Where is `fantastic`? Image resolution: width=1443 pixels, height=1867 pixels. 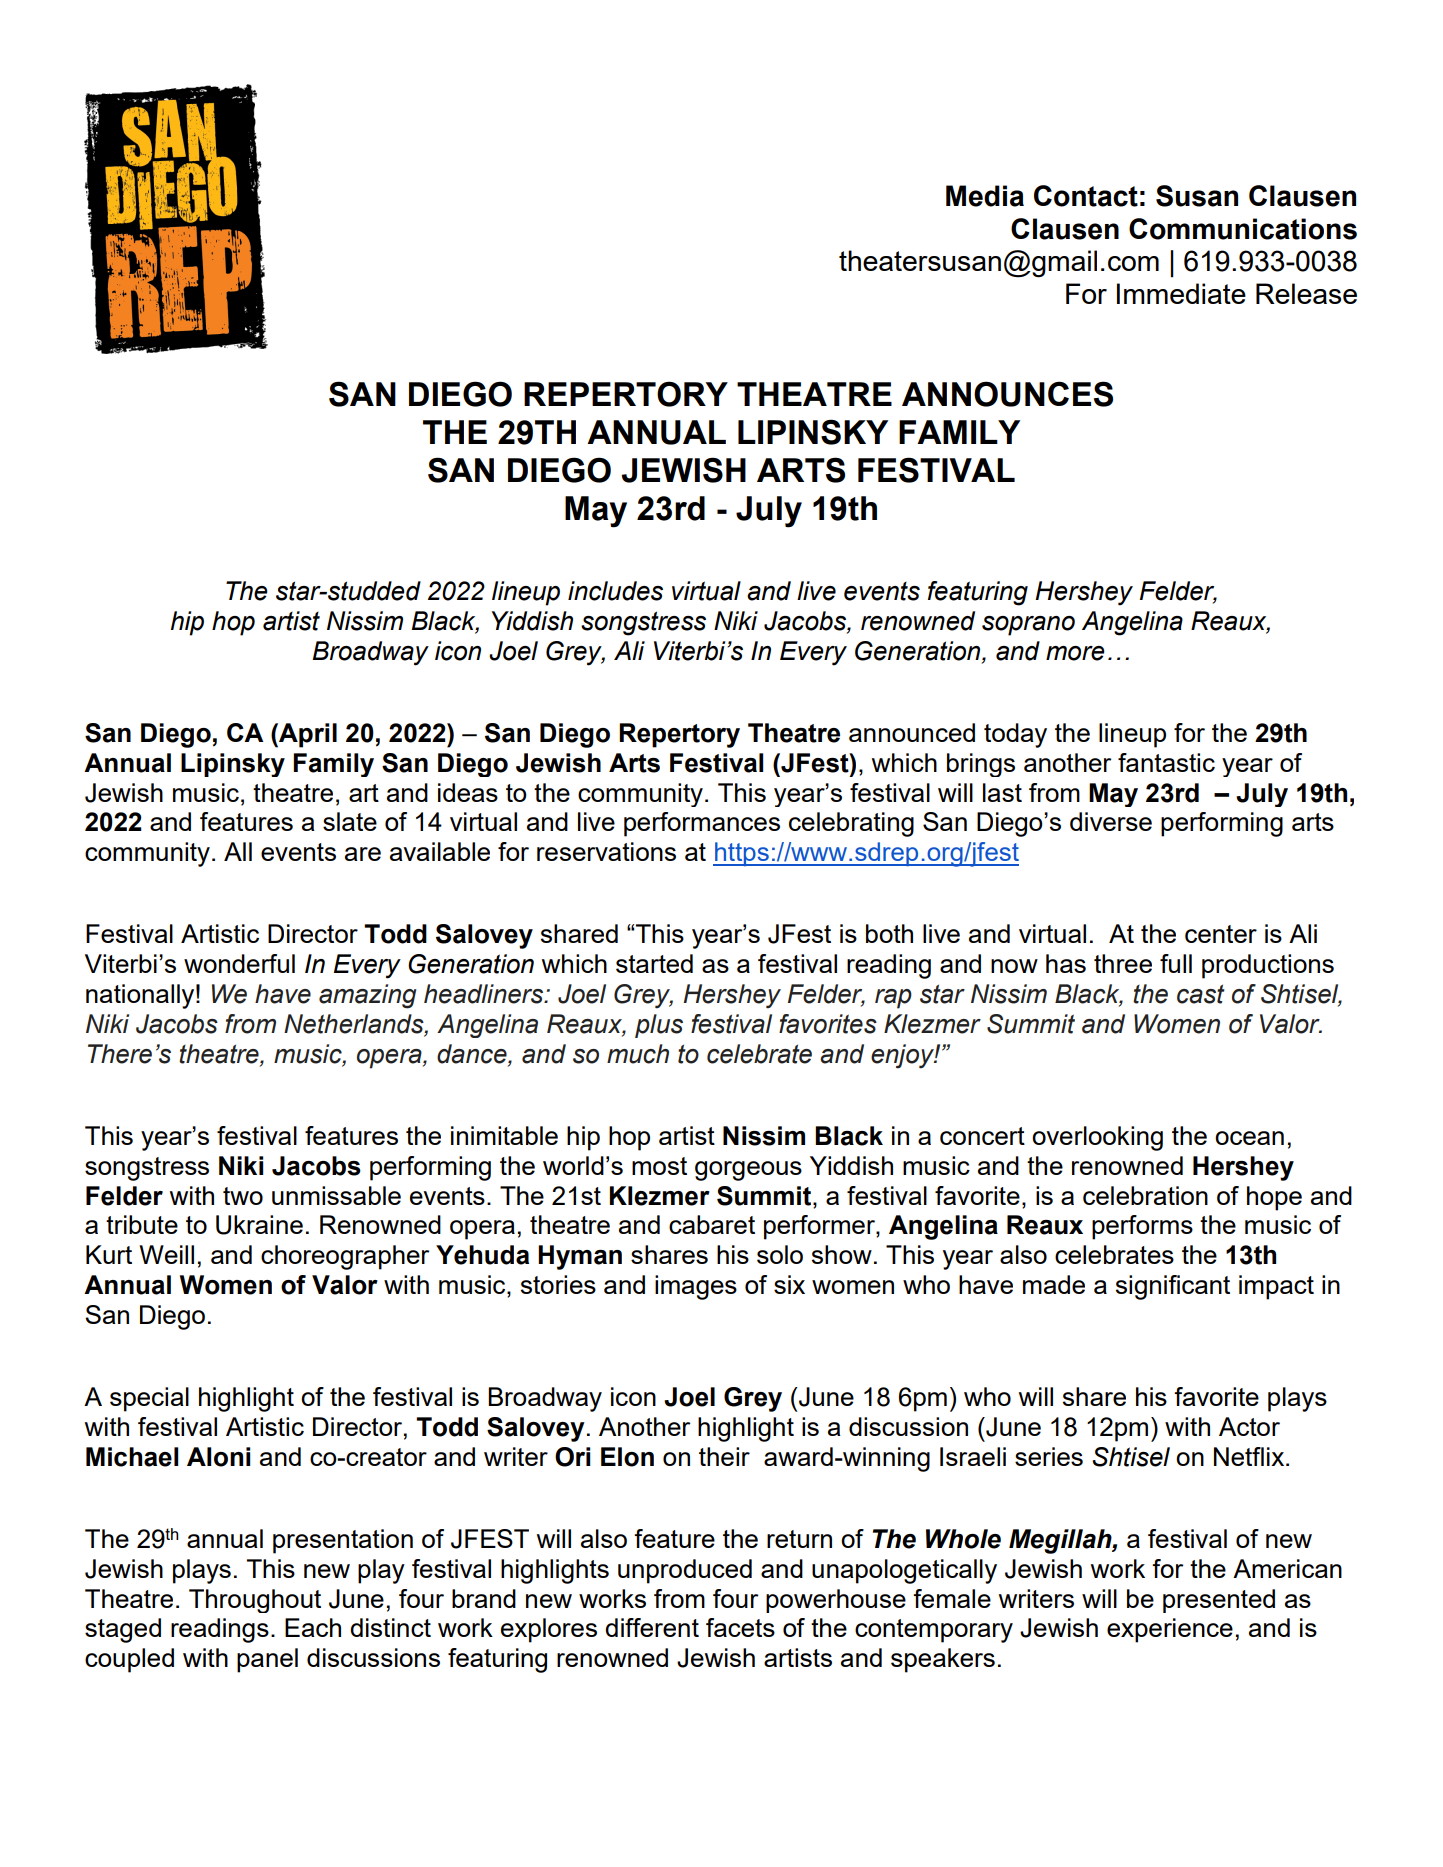 fantastic is located at coordinates (1166, 762).
